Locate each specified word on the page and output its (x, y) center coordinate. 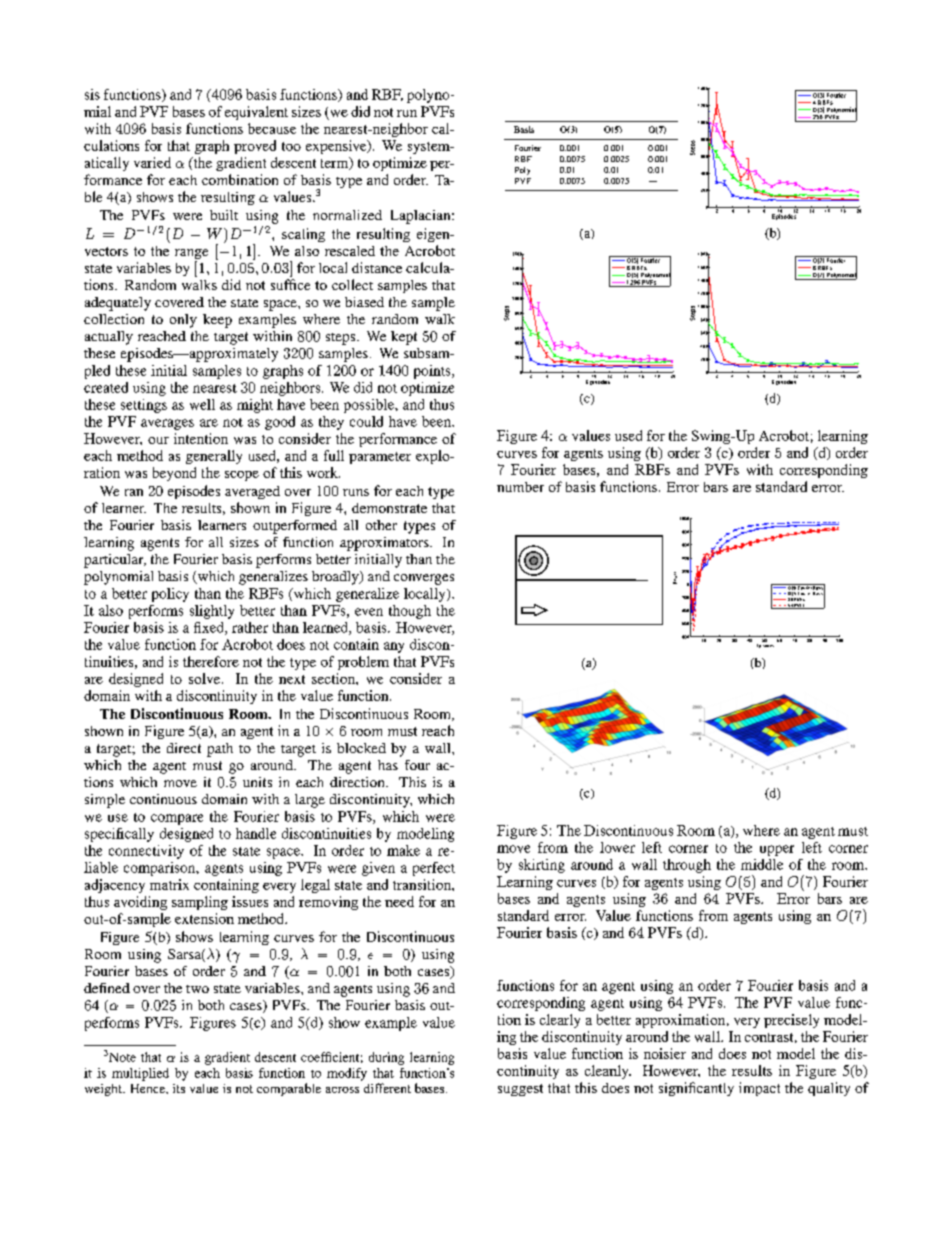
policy (170, 595)
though (410, 612)
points (433, 372)
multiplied (140, 1074)
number (520, 487)
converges (424, 579)
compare (177, 819)
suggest (520, 1090)
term (336, 163)
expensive (337, 147)
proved (255, 147)
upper (777, 850)
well (202, 404)
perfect (434, 869)
